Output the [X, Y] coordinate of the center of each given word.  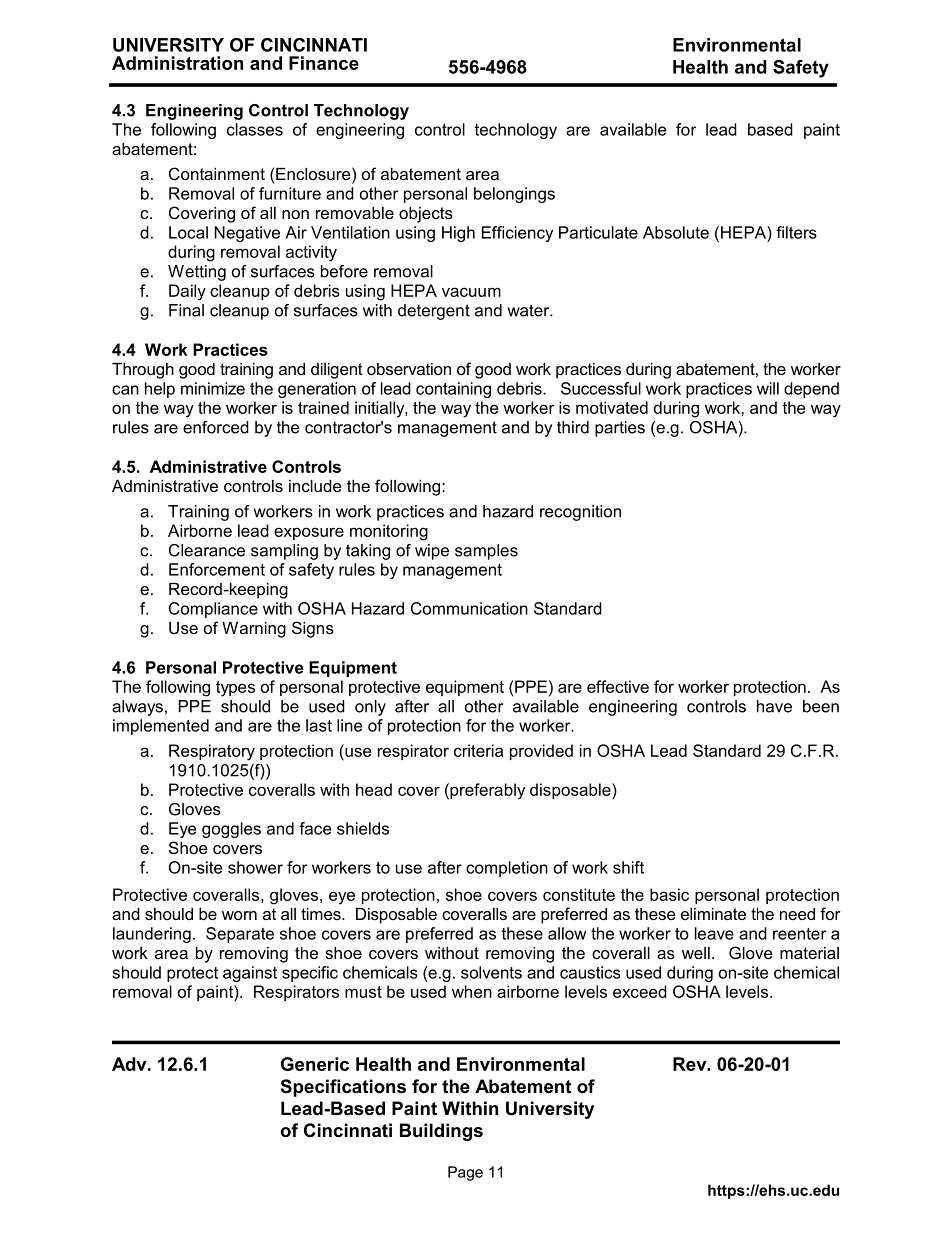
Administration [177, 63]
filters [796, 232]
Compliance [213, 610]
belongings [514, 195]
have [774, 706]
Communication [469, 608]
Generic [315, 1064]
